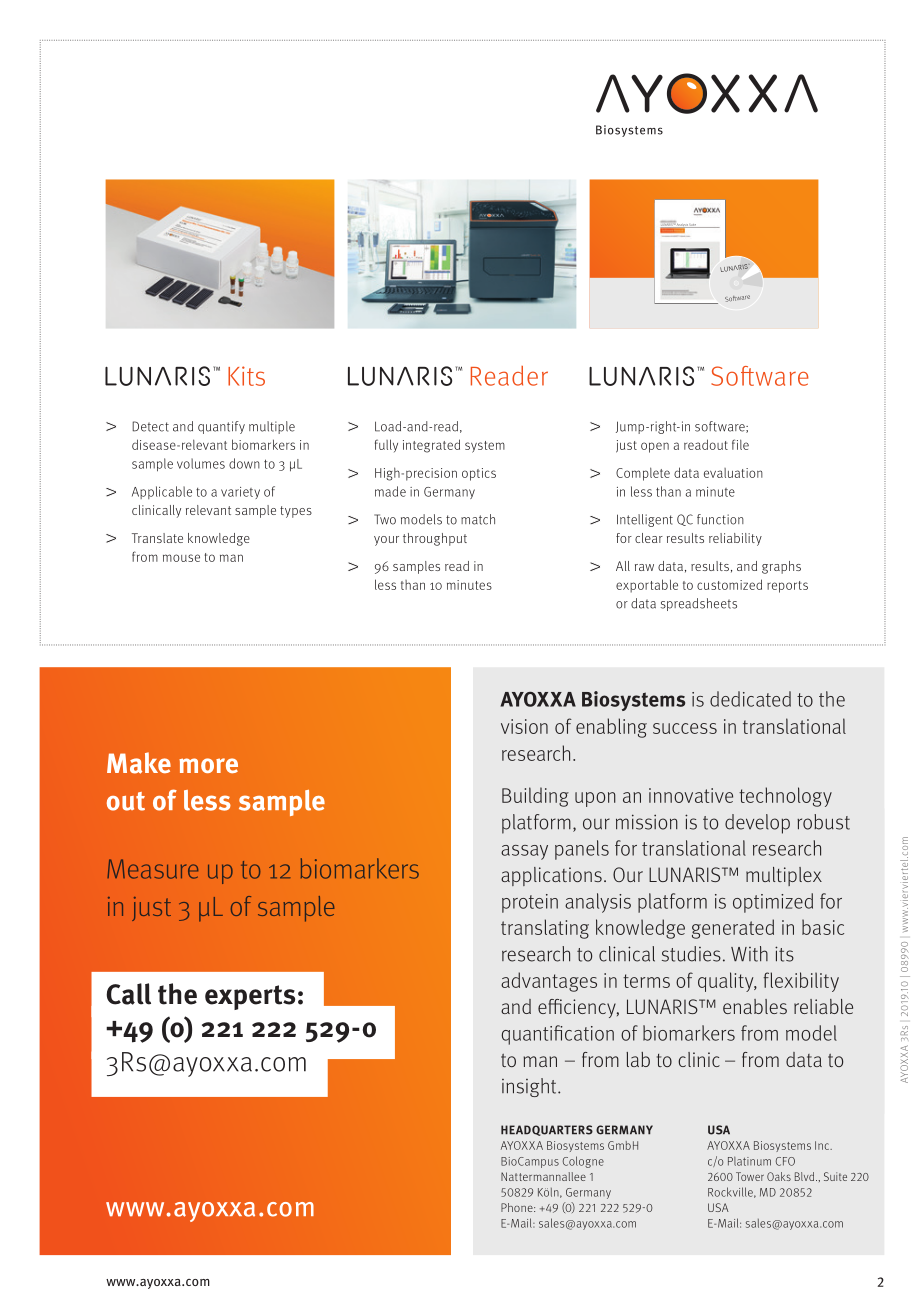  Describe the element at coordinates (181, 558) in the image. I see `mouse` at that location.
